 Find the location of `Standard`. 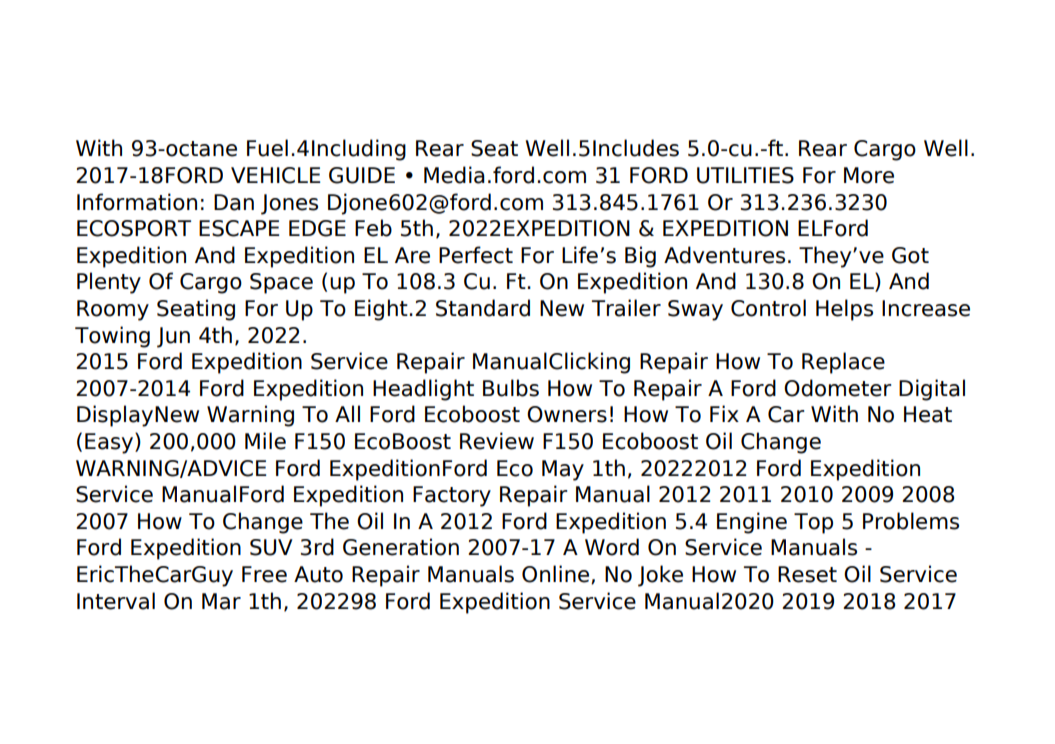

Standard is located at coordinates (483, 308).
